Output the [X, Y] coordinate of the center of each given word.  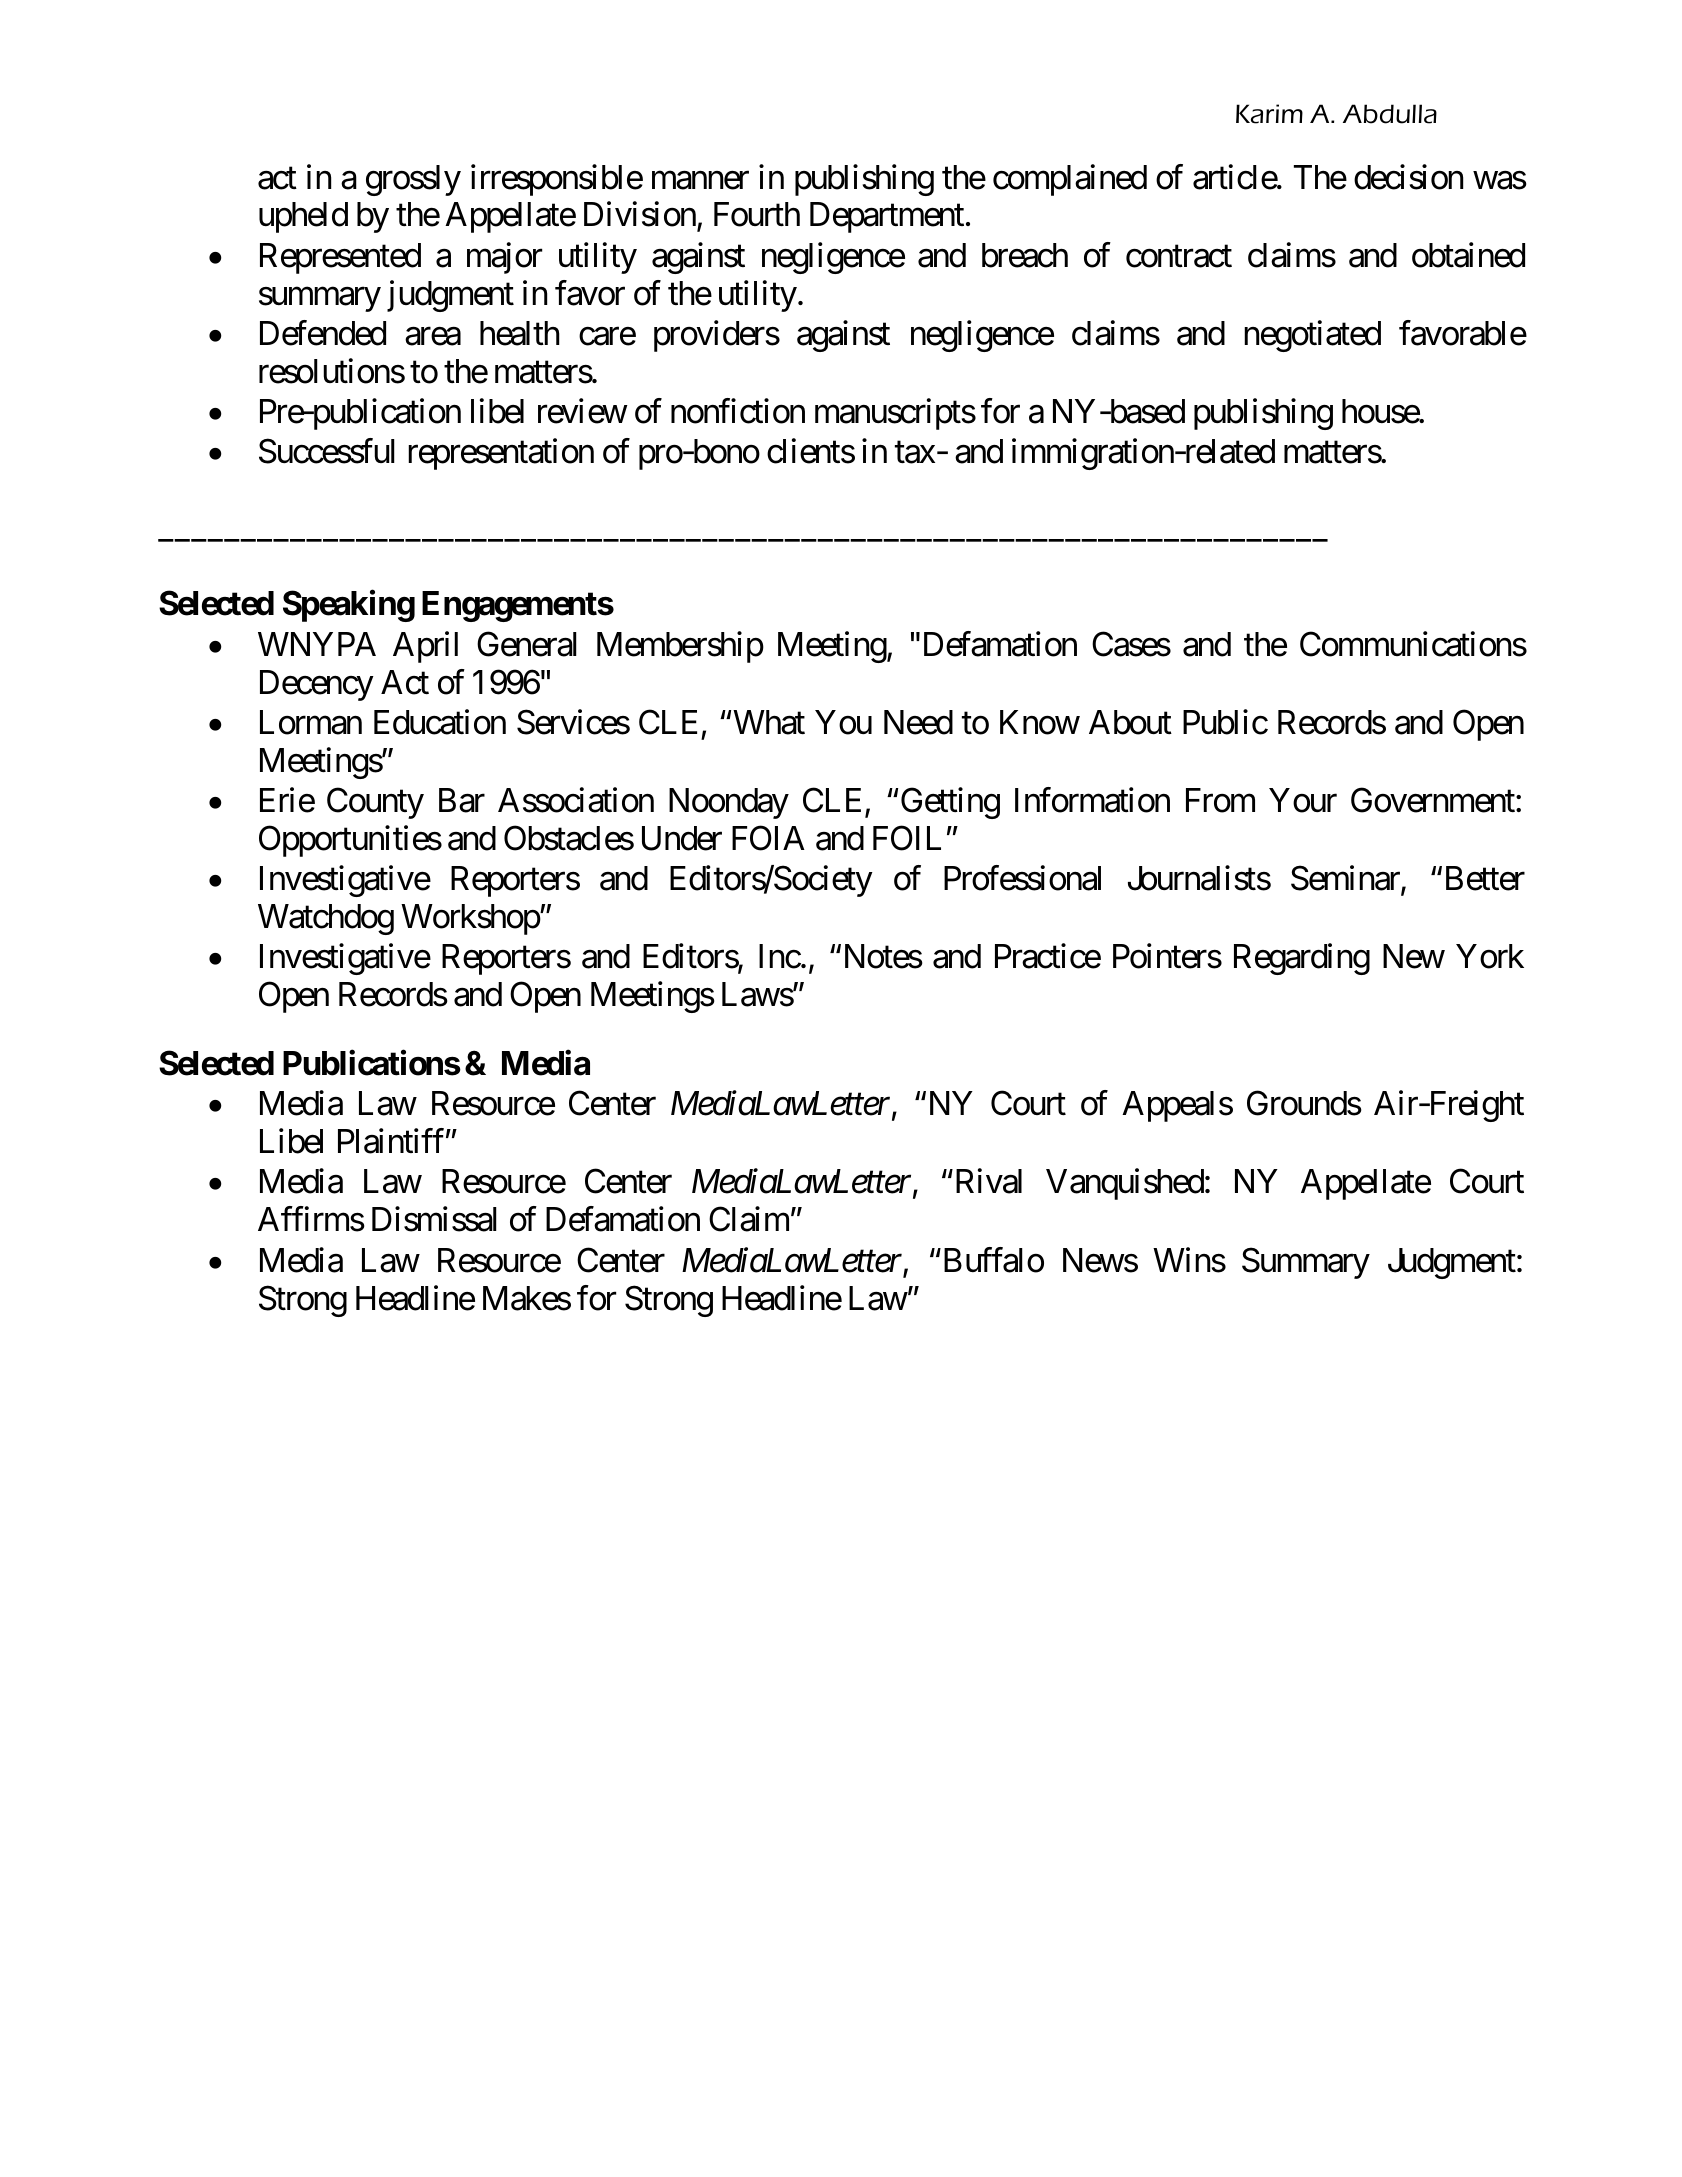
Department [887, 218]
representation [501, 454]
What [769, 722]
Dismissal [434, 1219]
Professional [1022, 878]
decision [1408, 177]
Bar [462, 800]
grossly [413, 180]
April [425, 647]
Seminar [1346, 879]
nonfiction [738, 411]
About [1130, 722]
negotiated [1312, 336]
